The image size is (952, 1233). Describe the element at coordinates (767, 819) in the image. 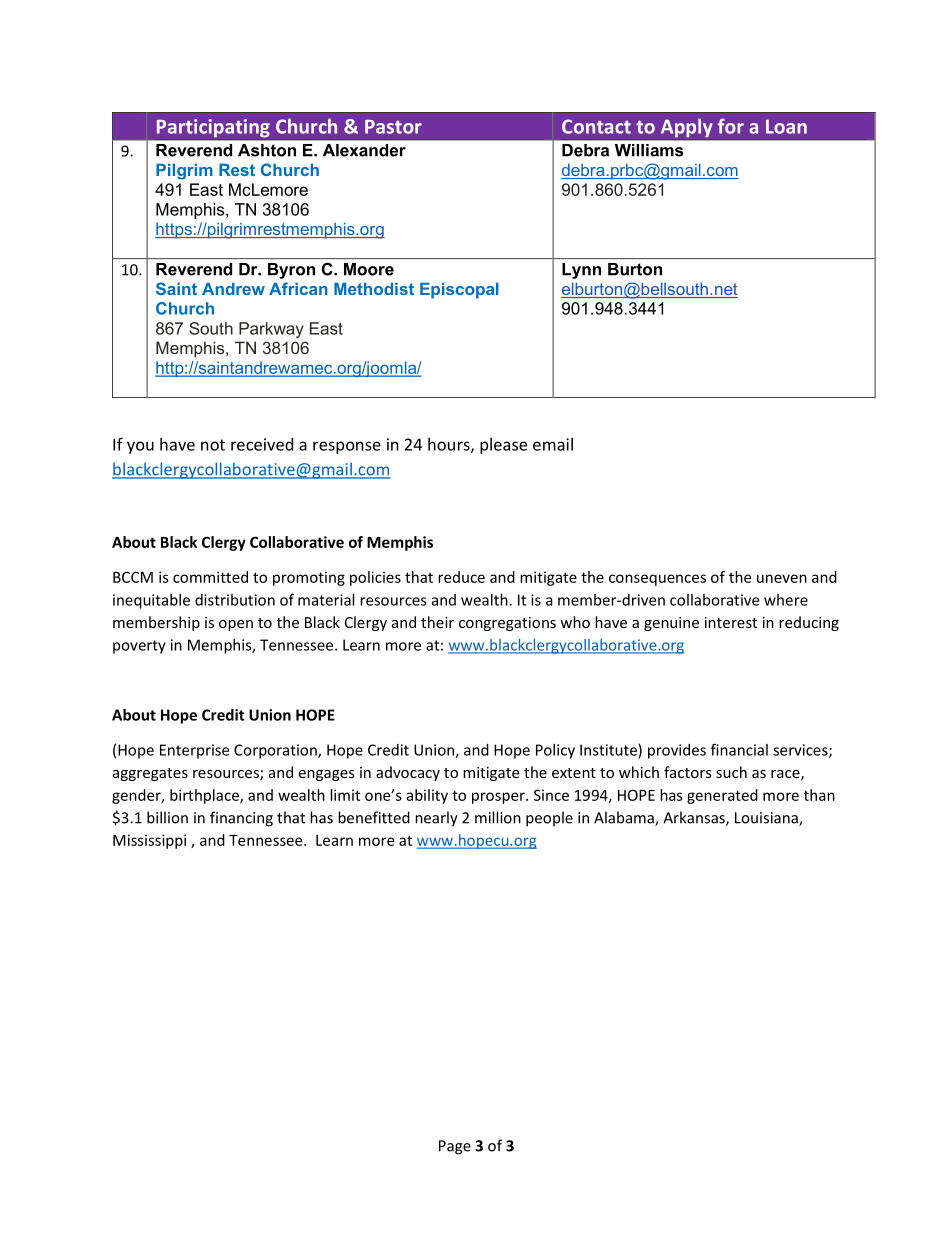

I see `Louisiana` at that location.
